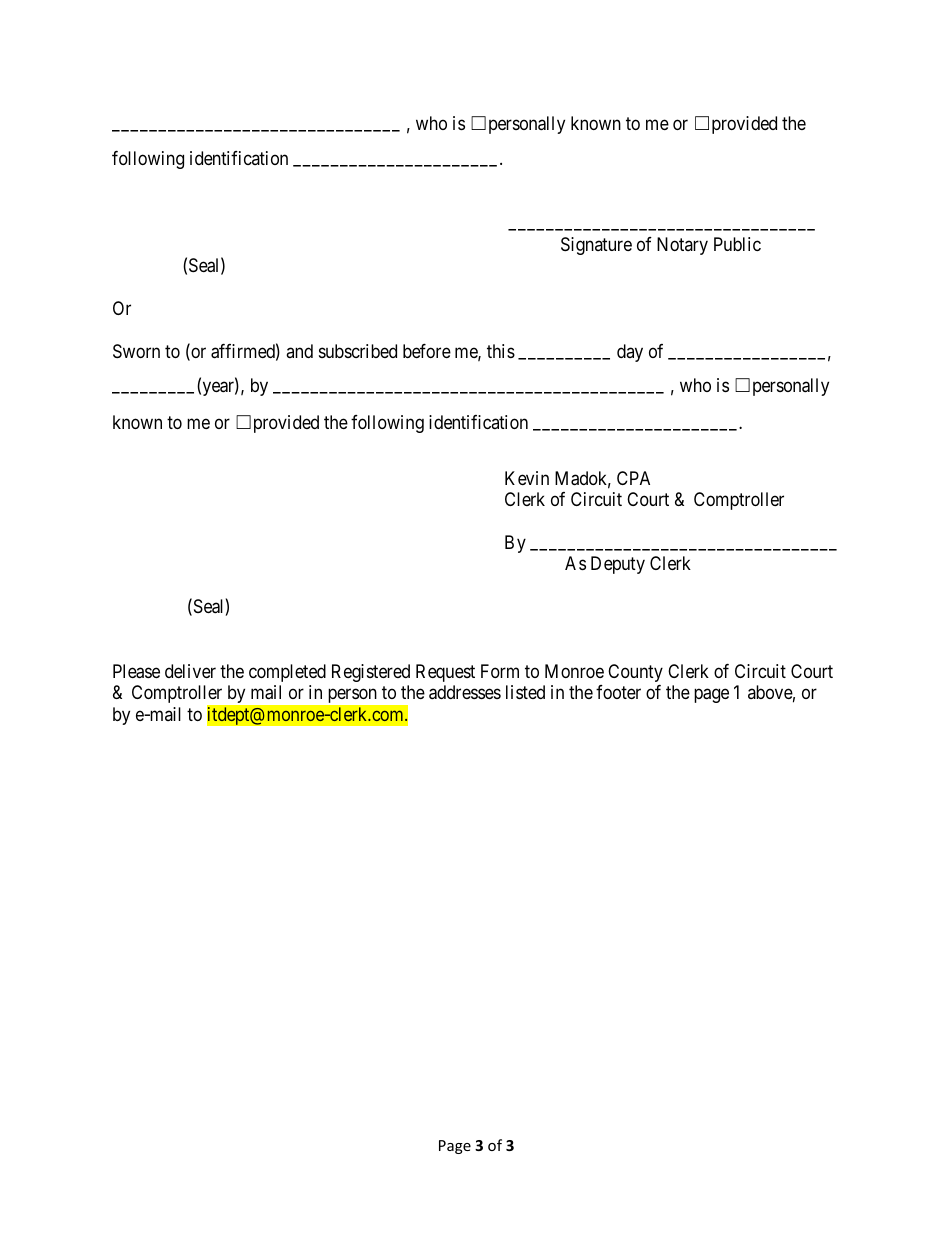 The height and width of the screenshot is (1233, 952). What do you see at coordinates (136, 351) in the screenshot?
I see `Sworn` at bounding box center [136, 351].
